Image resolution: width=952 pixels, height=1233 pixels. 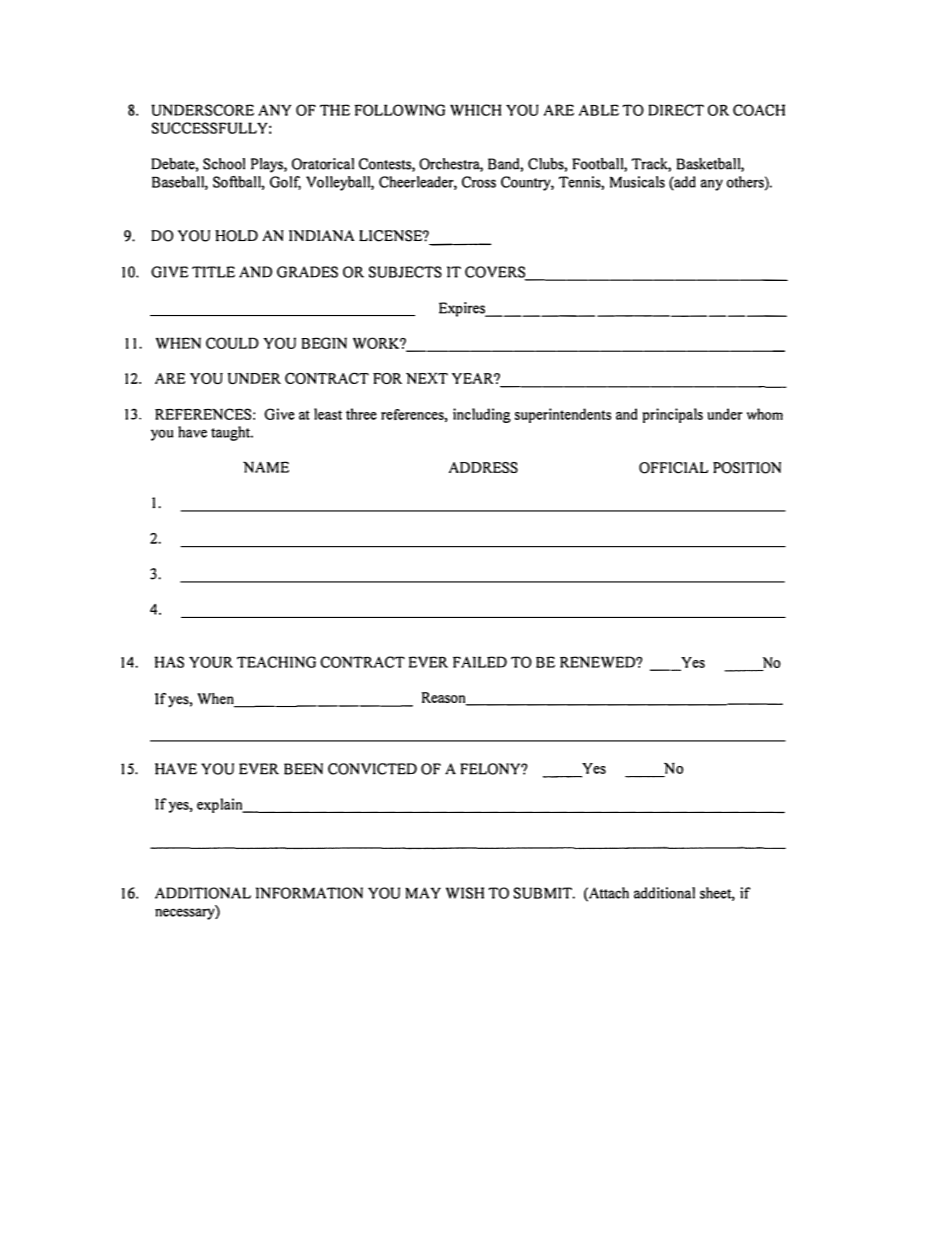 I want to click on School, so click(x=224, y=164).
